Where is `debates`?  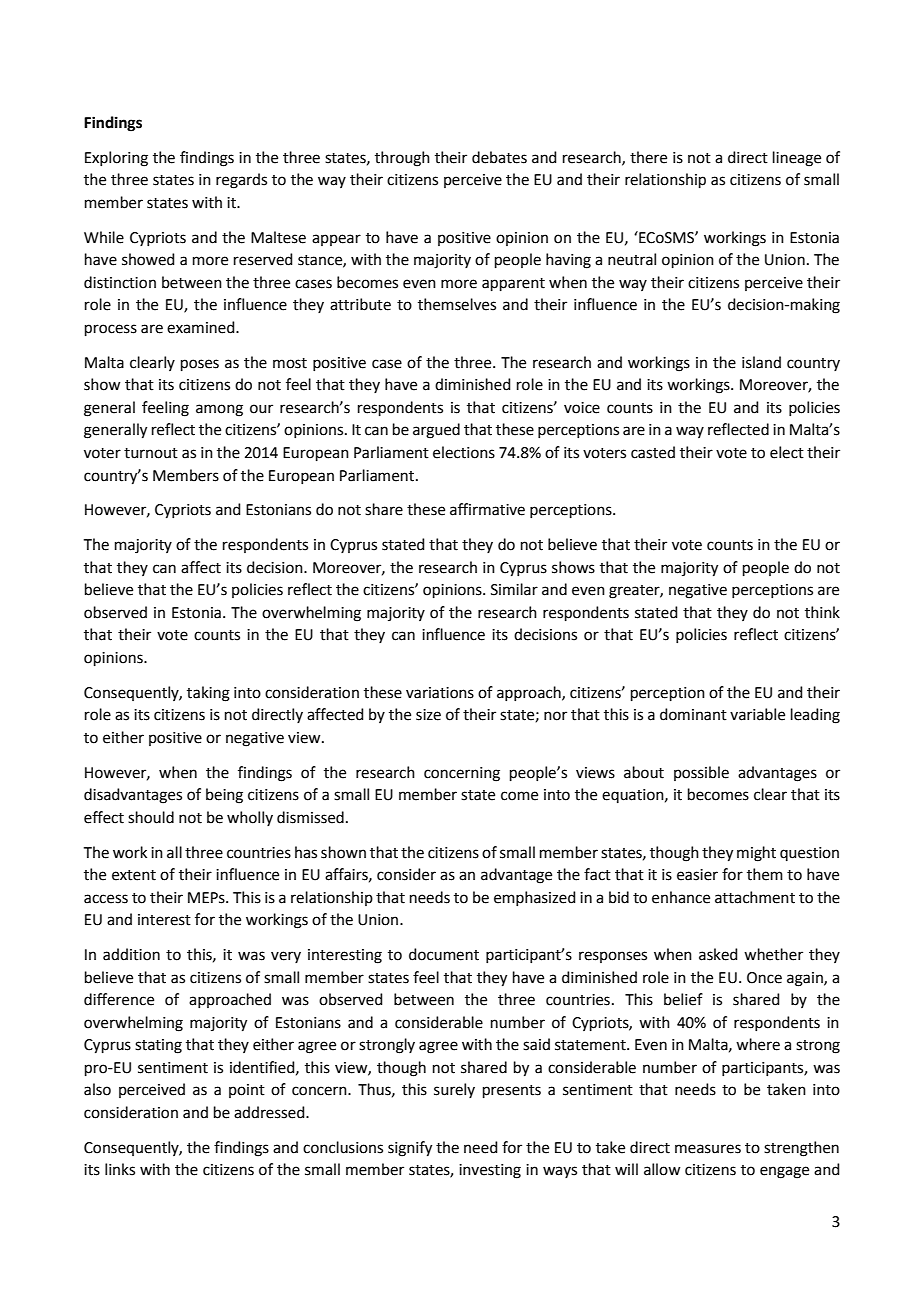 debates is located at coordinates (499, 157).
